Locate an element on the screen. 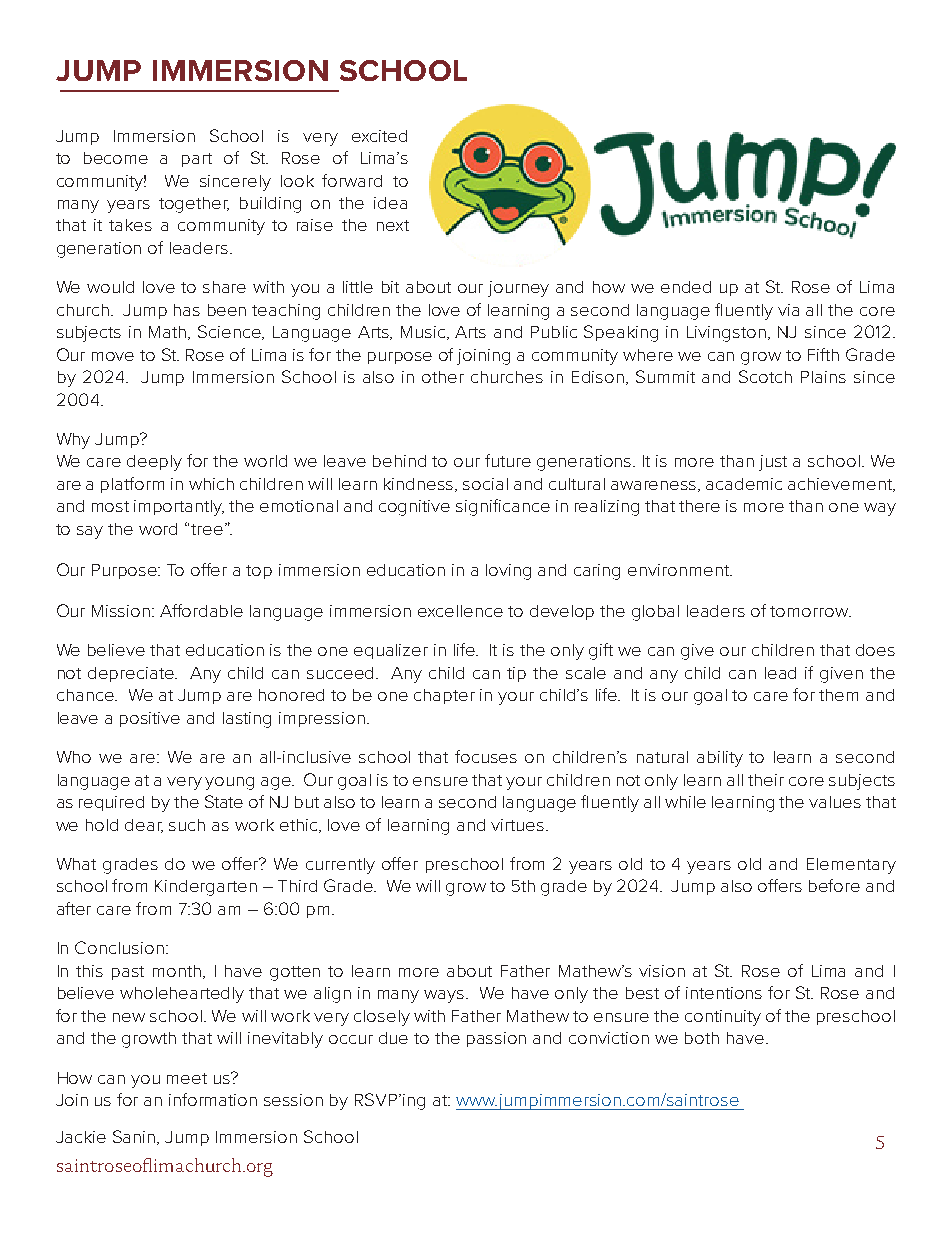  tomorrow is located at coordinates (810, 611).
